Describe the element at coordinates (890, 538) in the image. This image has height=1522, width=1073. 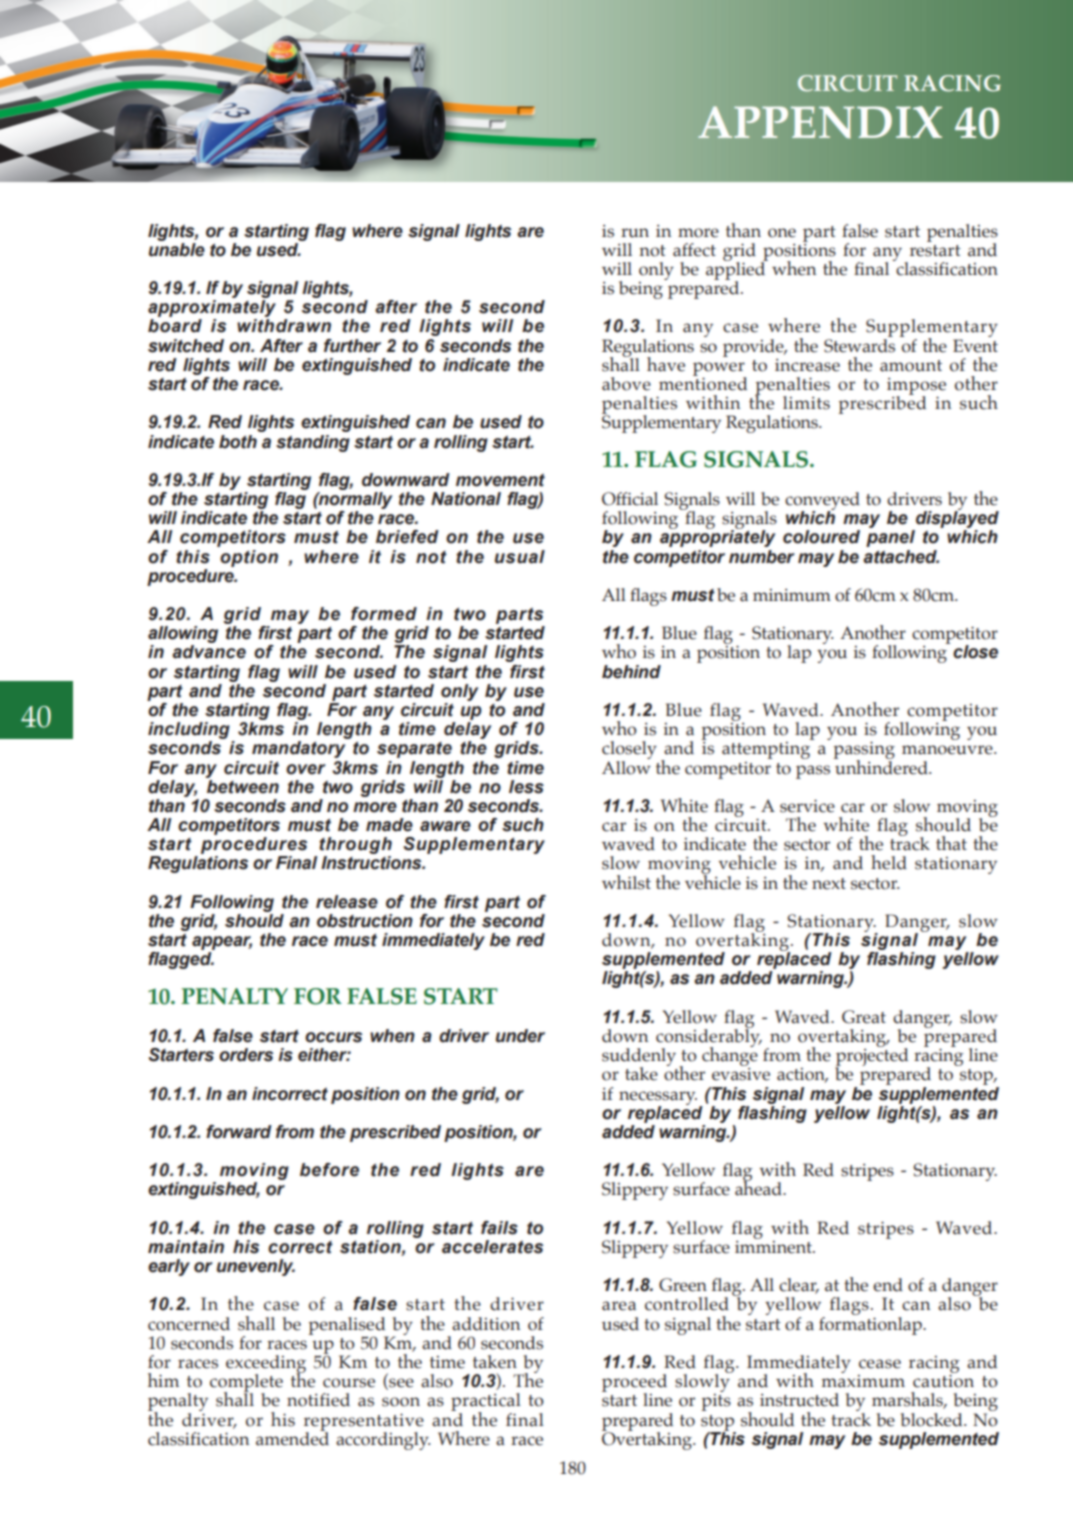
I see `panel` at that location.
